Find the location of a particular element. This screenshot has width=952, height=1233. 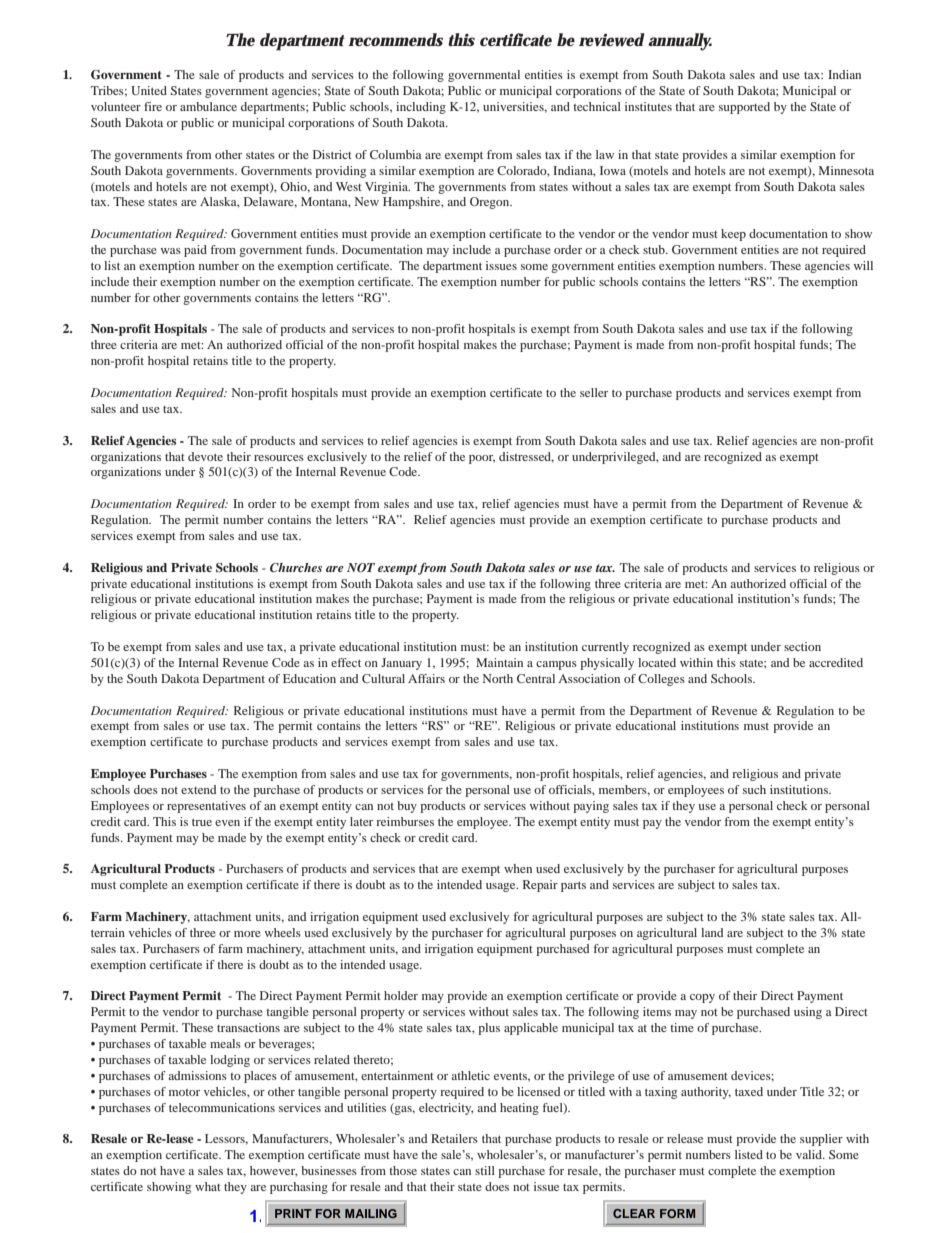

ambulance is located at coordinates (208, 106).
